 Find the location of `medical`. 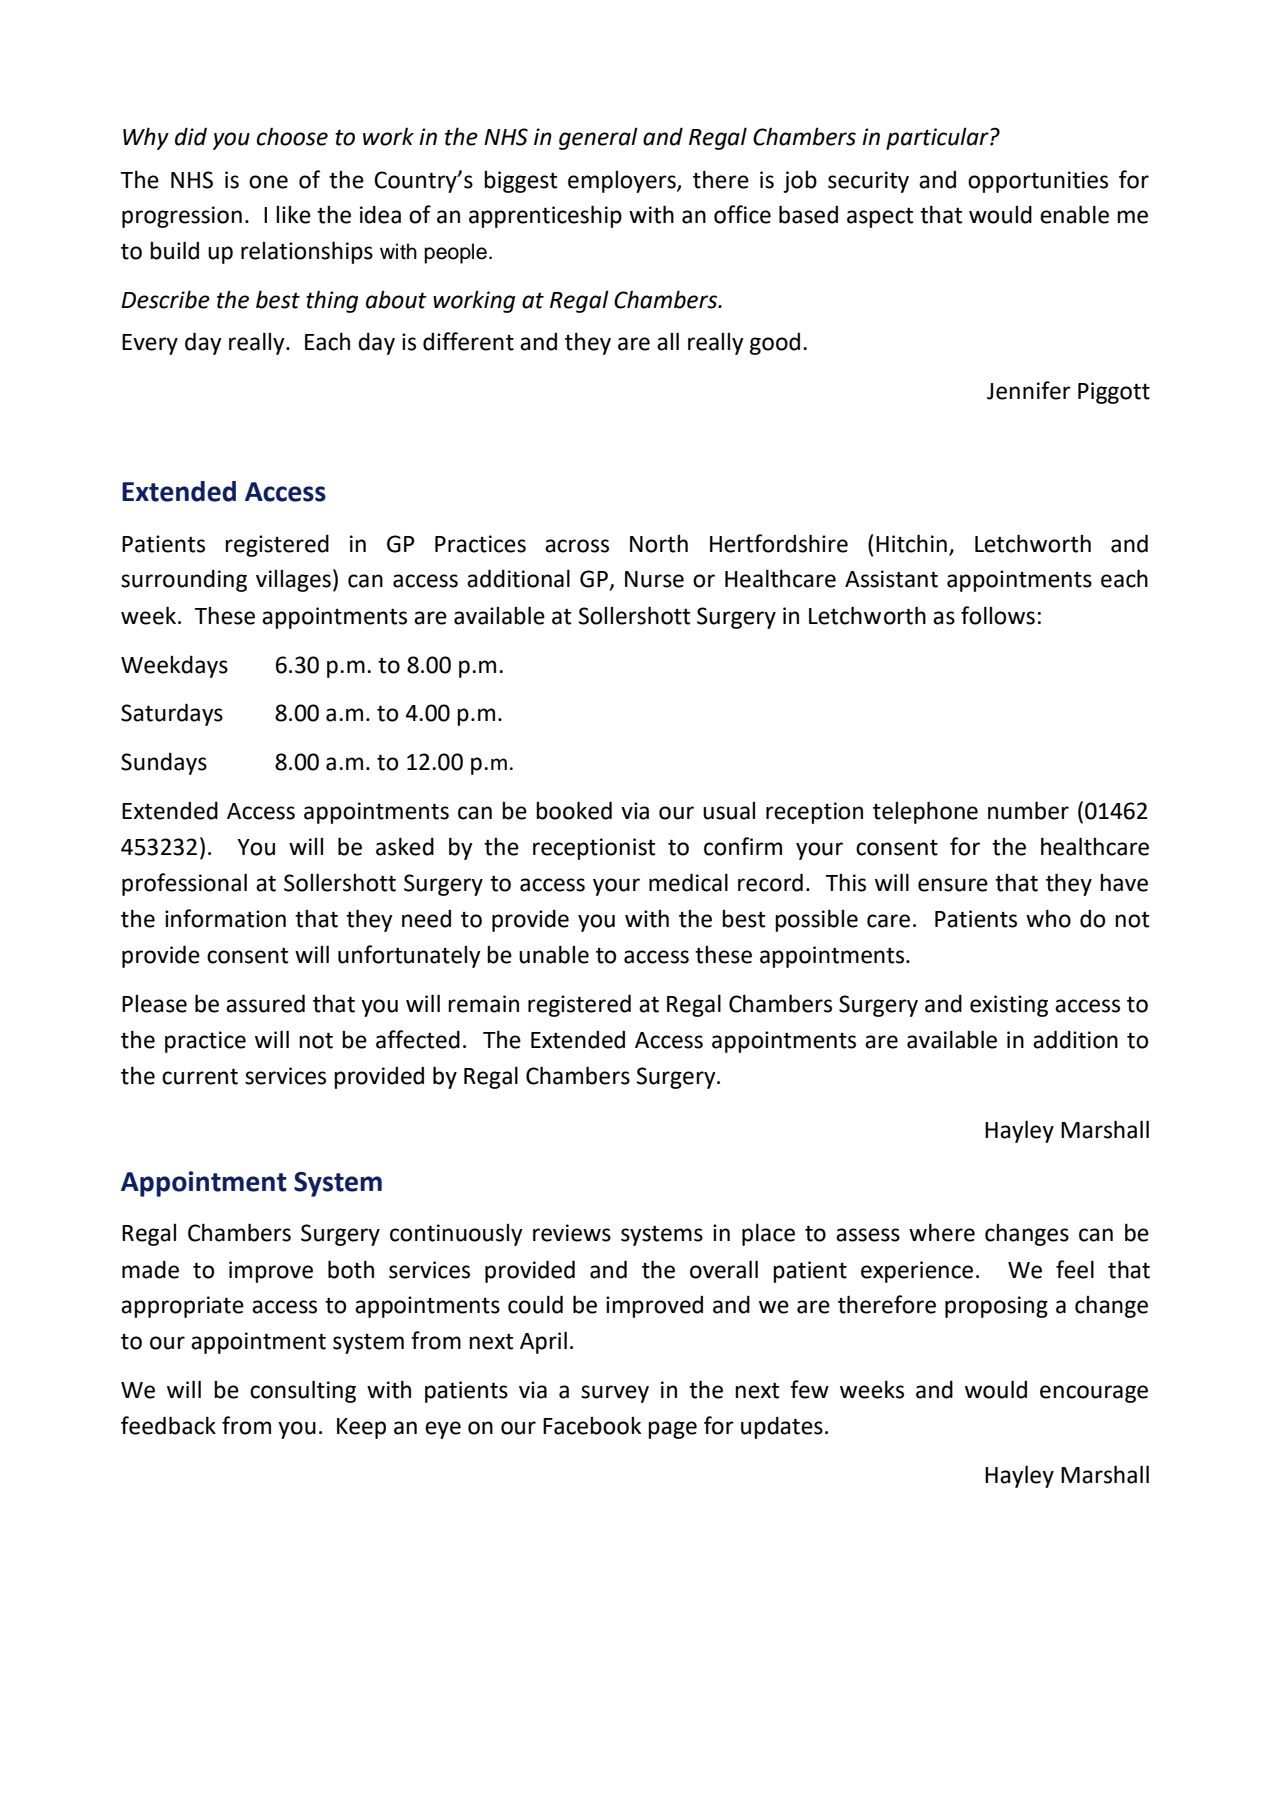

medical is located at coordinates (688, 882).
